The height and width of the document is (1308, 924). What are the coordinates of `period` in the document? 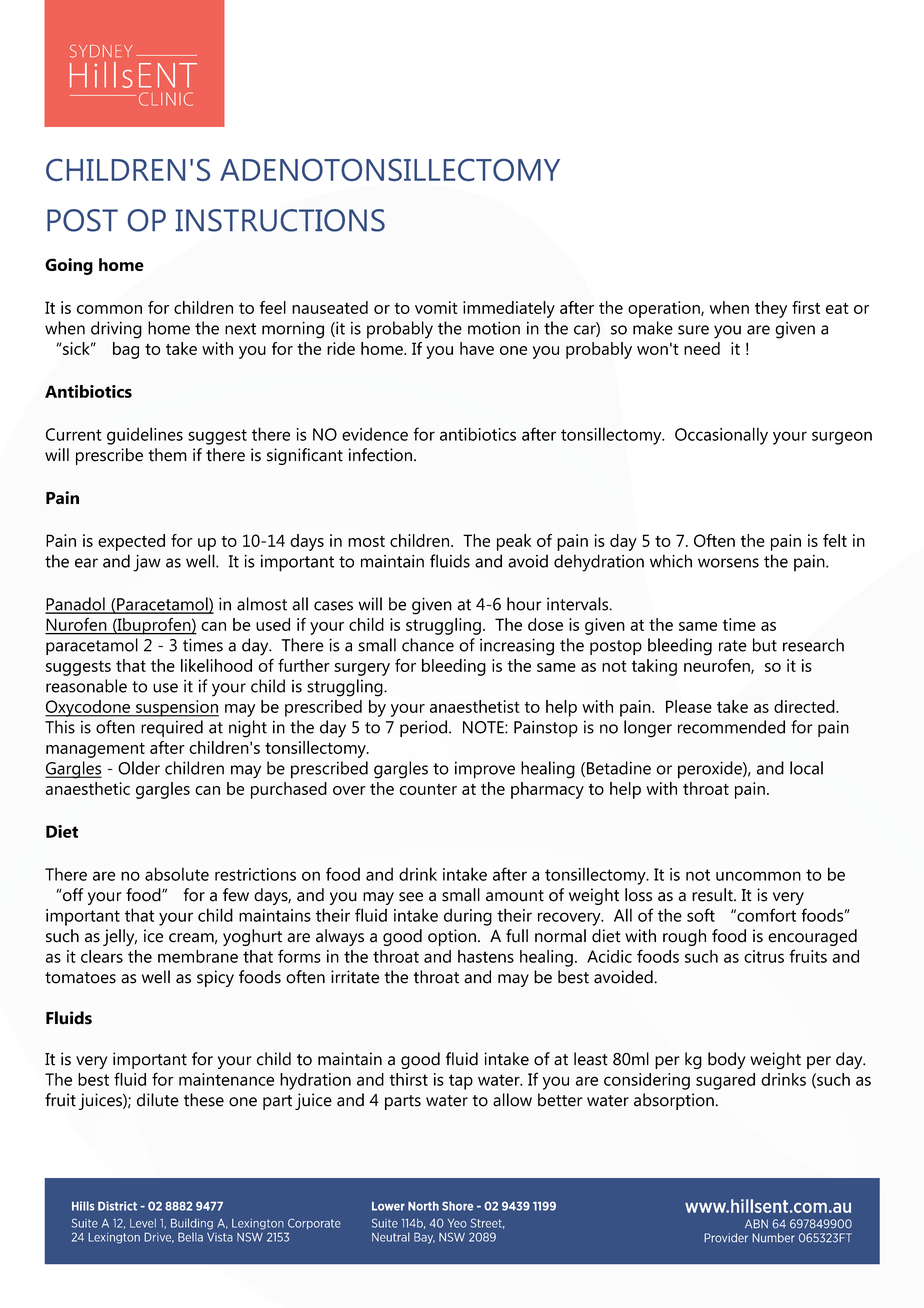 It's located at (423, 728).
